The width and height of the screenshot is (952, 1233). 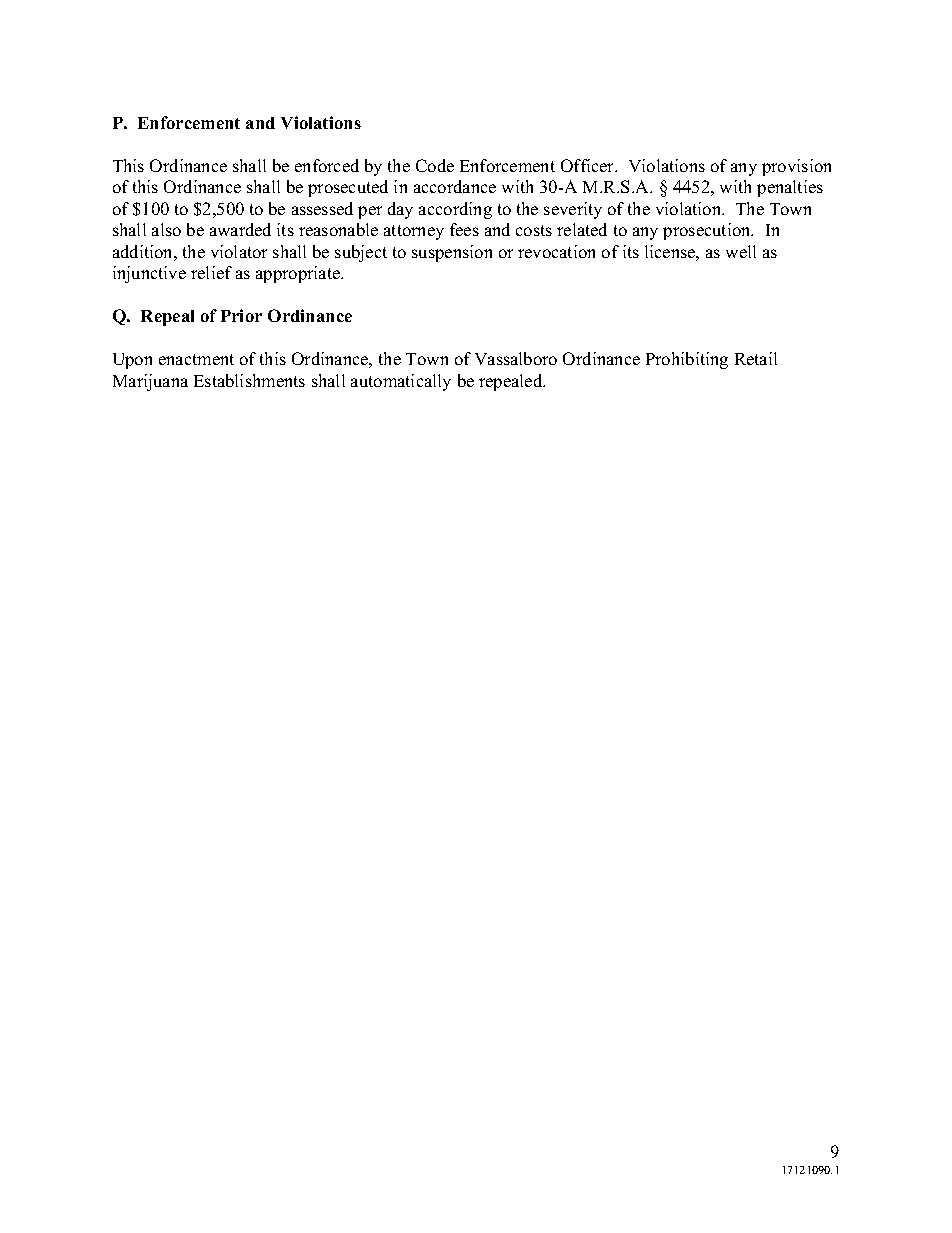 I want to click on awarded, so click(x=240, y=229).
